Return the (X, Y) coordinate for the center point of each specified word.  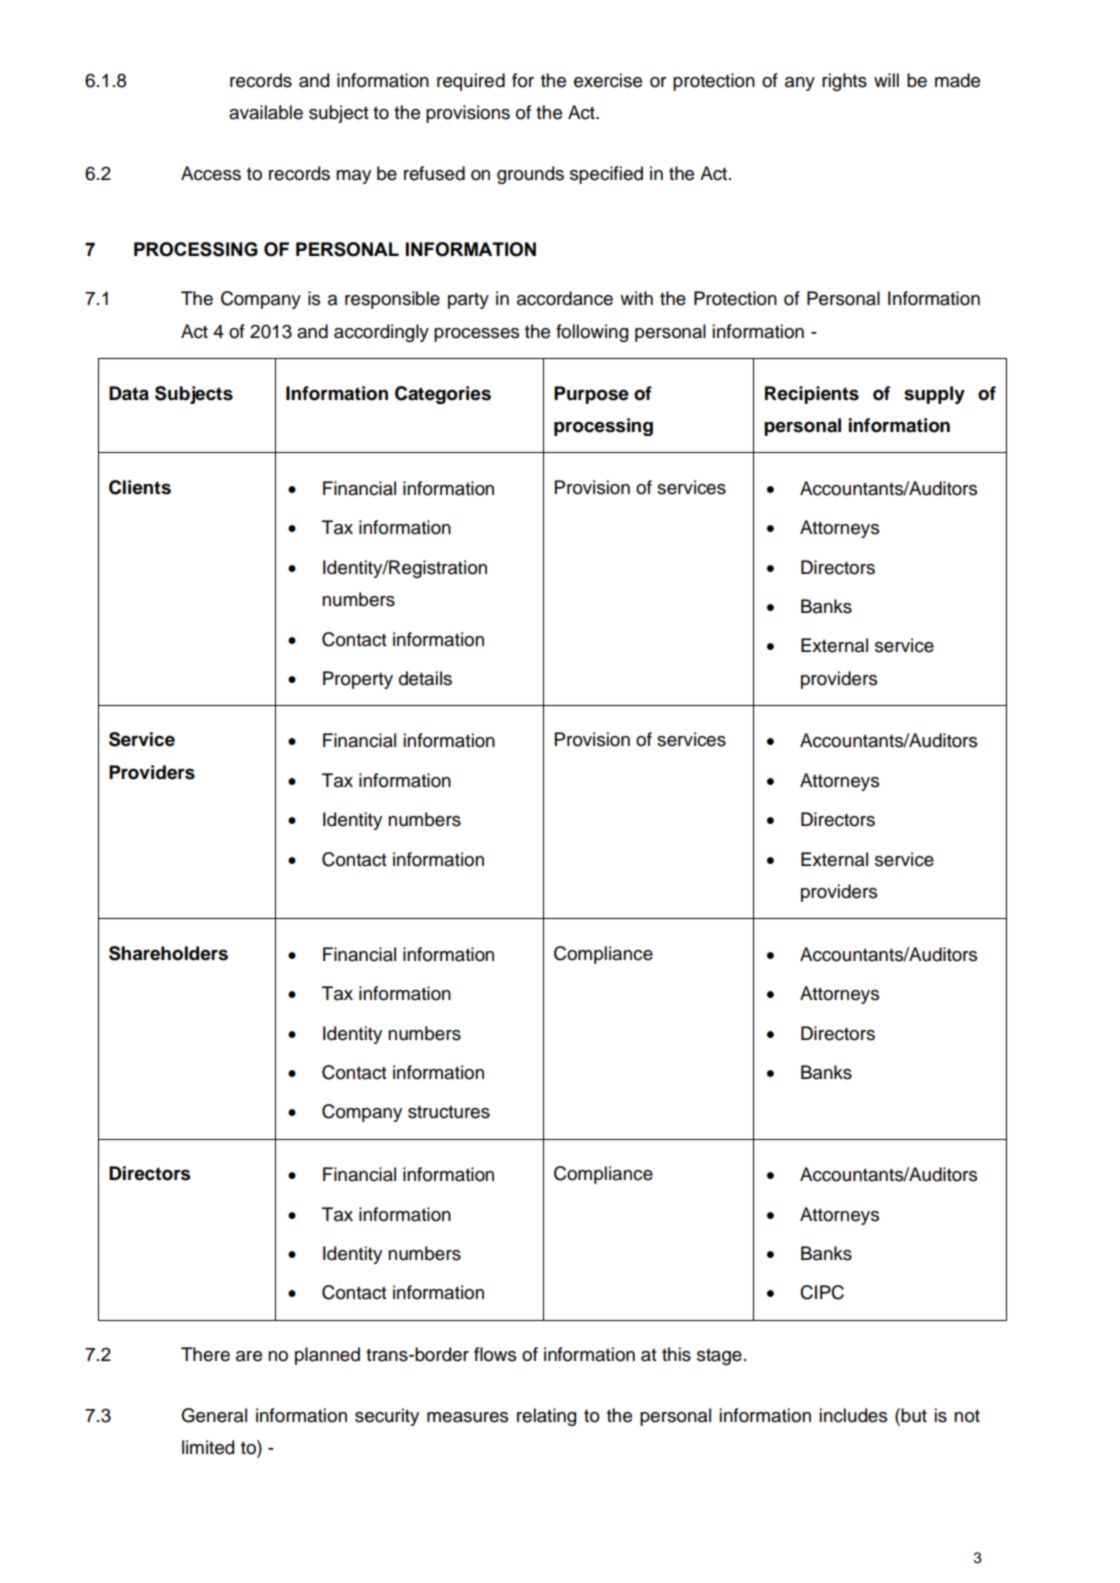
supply (934, 395)
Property (358, 680)
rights (844, 82)
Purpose (591, 395)
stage (719, 1356)
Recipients (812, 395)
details (425, 678)
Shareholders (168, 953)
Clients (140, 487)
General (214, 1415)
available (266, 112)
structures (449, 1112)
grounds (530, 175)
